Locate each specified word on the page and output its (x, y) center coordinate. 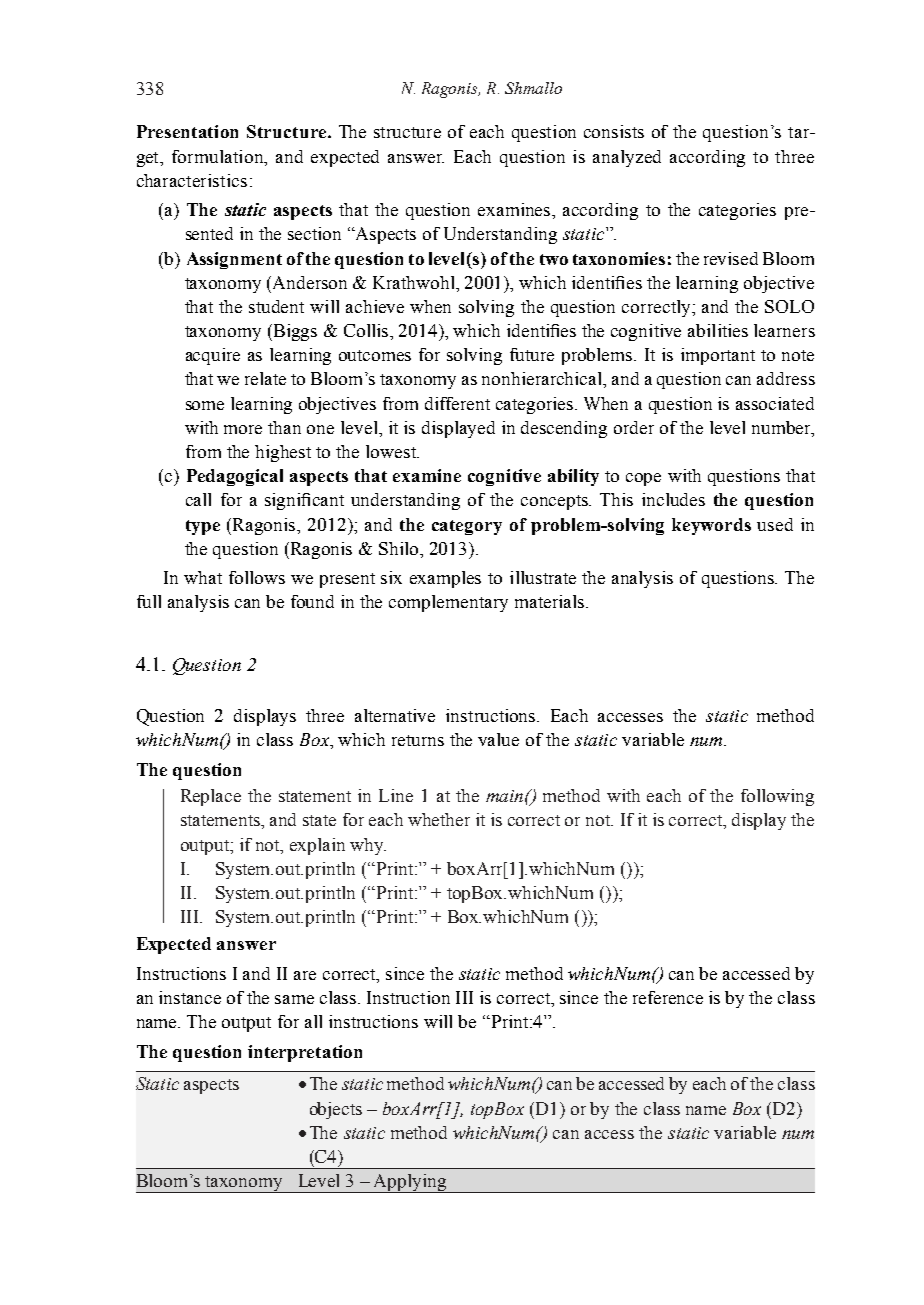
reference (668, 997)
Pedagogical (235, 477)
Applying (410, 1183)
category (467, 527)
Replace (211, 797)
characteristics (192, 180)
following (777, 797)
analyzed (627, 158)
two (554, 259)
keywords (711, 526)
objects (336, 1110)
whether (439, 819)
